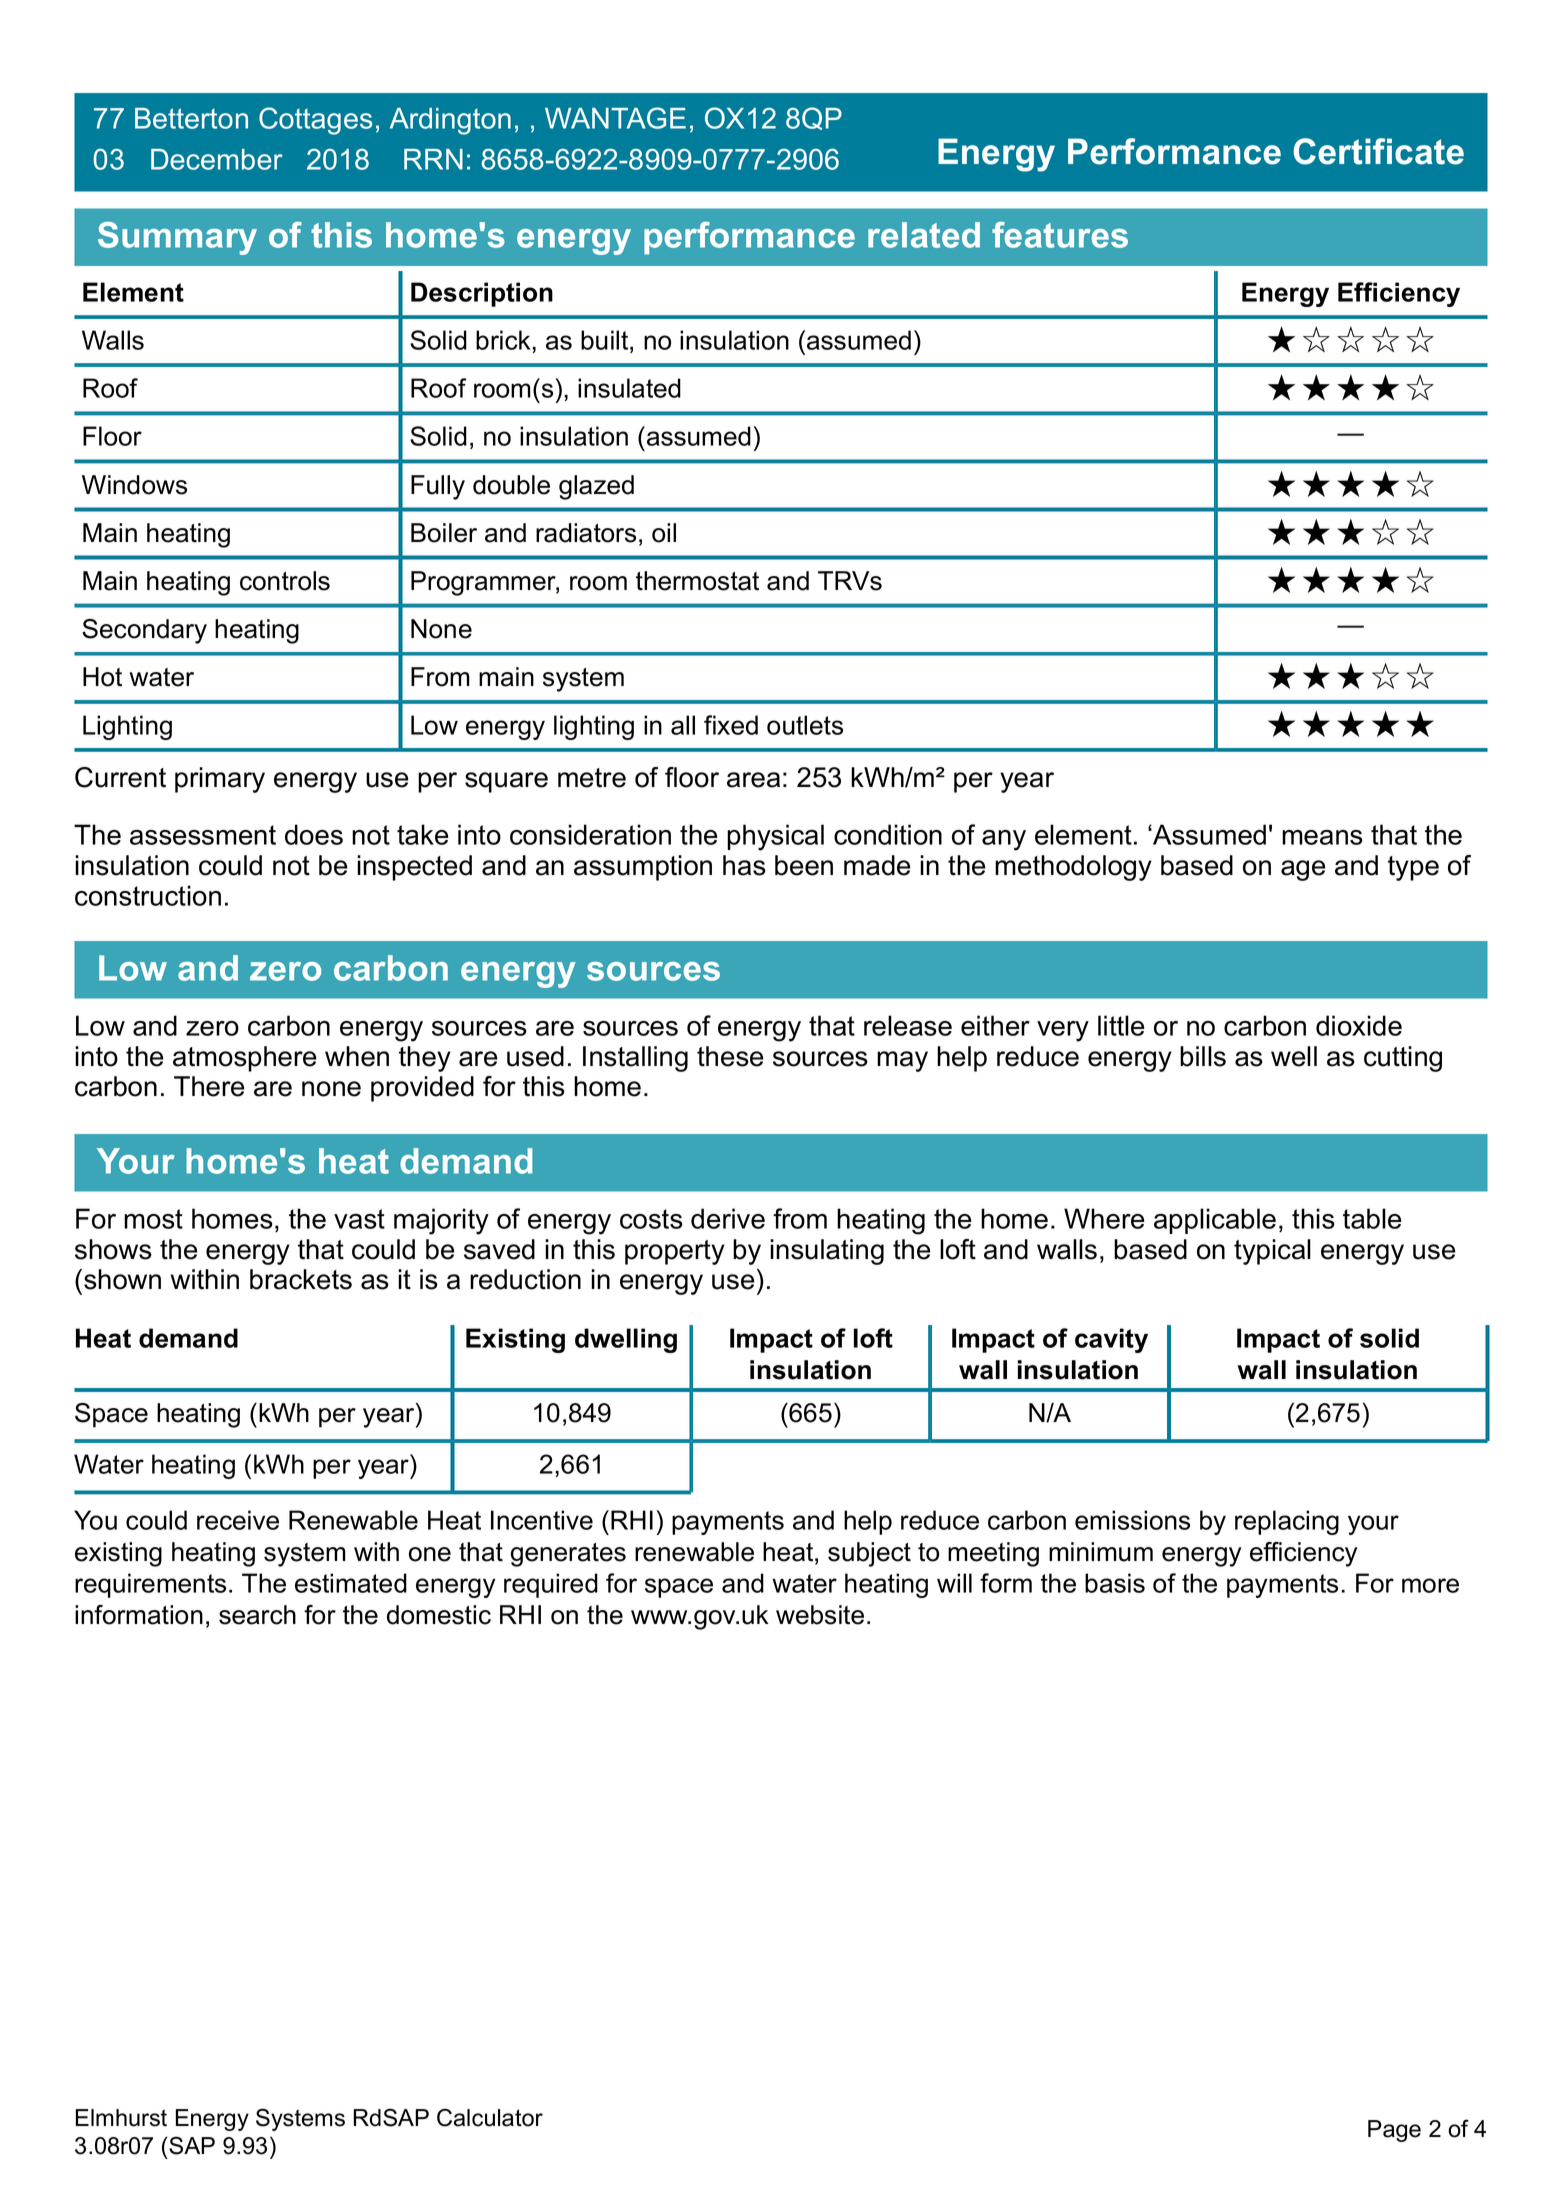 This screenshot has width=1562, height=2210. I want to click on Page, so click(1394, 2131).
